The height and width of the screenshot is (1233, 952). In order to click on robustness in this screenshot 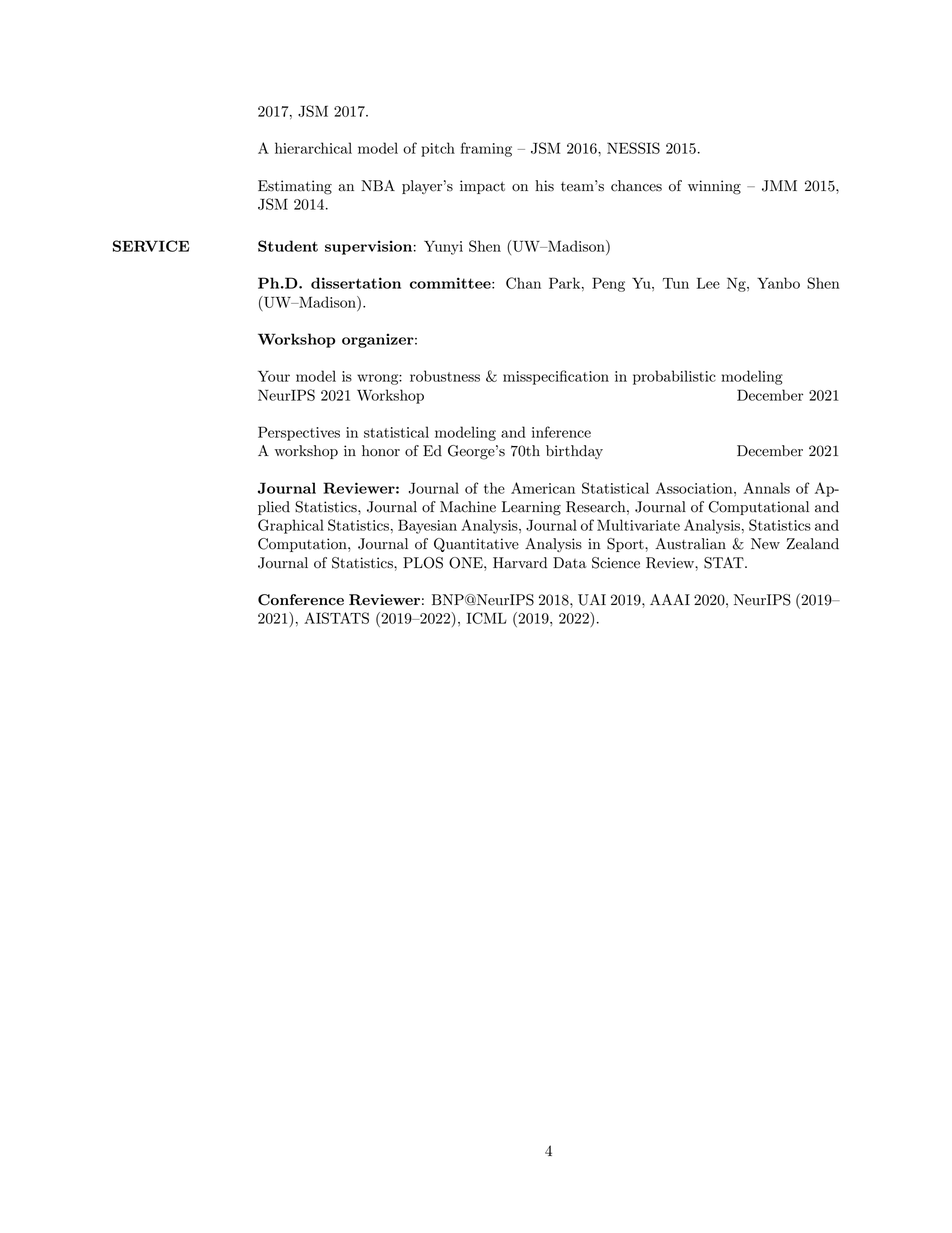, I will do `click(445, 376)`.
